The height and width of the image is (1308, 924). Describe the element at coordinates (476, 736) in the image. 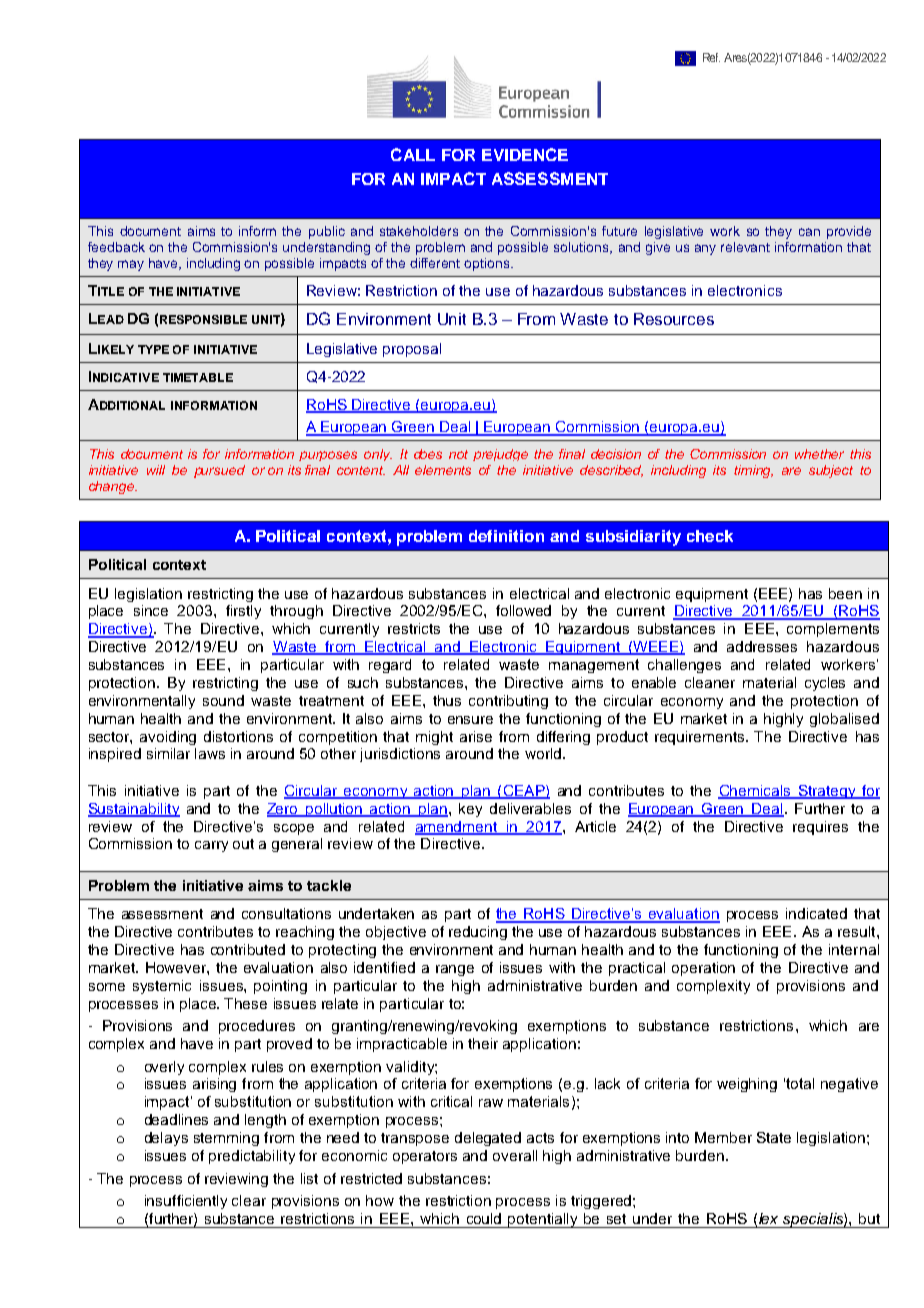

I see `arise` at that location.
